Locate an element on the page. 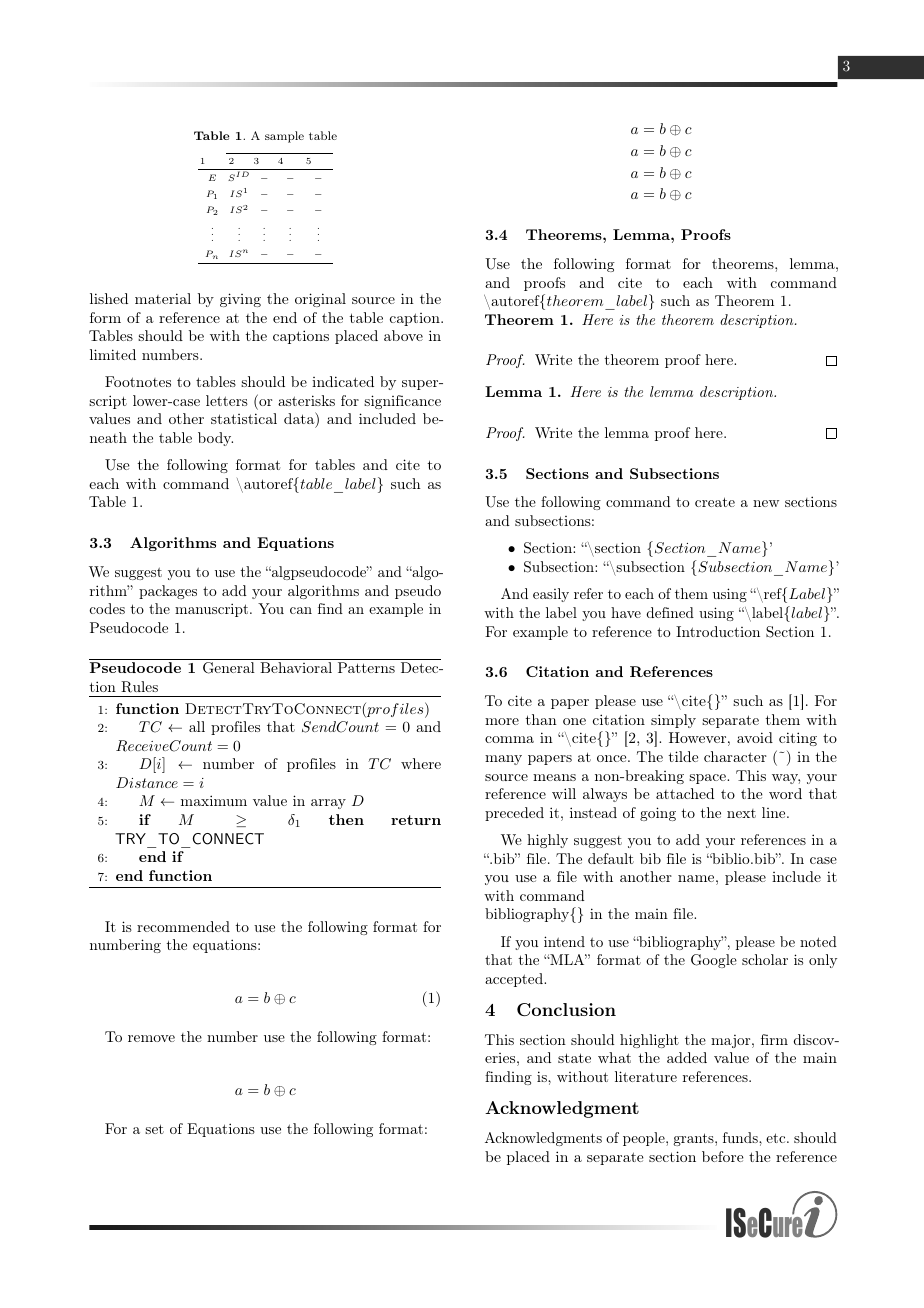  next is located at coordinates (741, 813).
